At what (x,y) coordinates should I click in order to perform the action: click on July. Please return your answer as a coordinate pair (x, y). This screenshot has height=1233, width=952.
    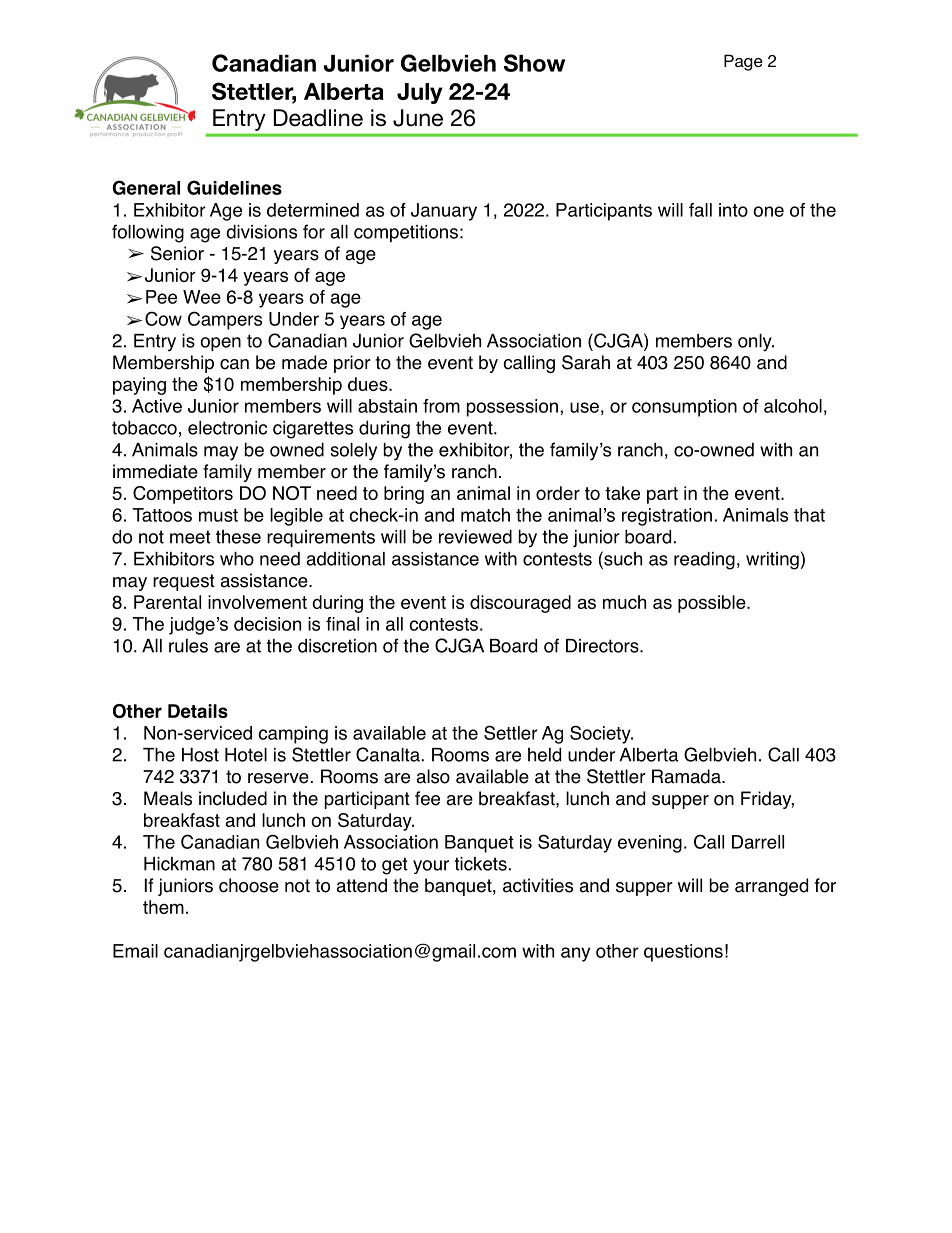
    Looking at the image, I should click on (419, 93).
